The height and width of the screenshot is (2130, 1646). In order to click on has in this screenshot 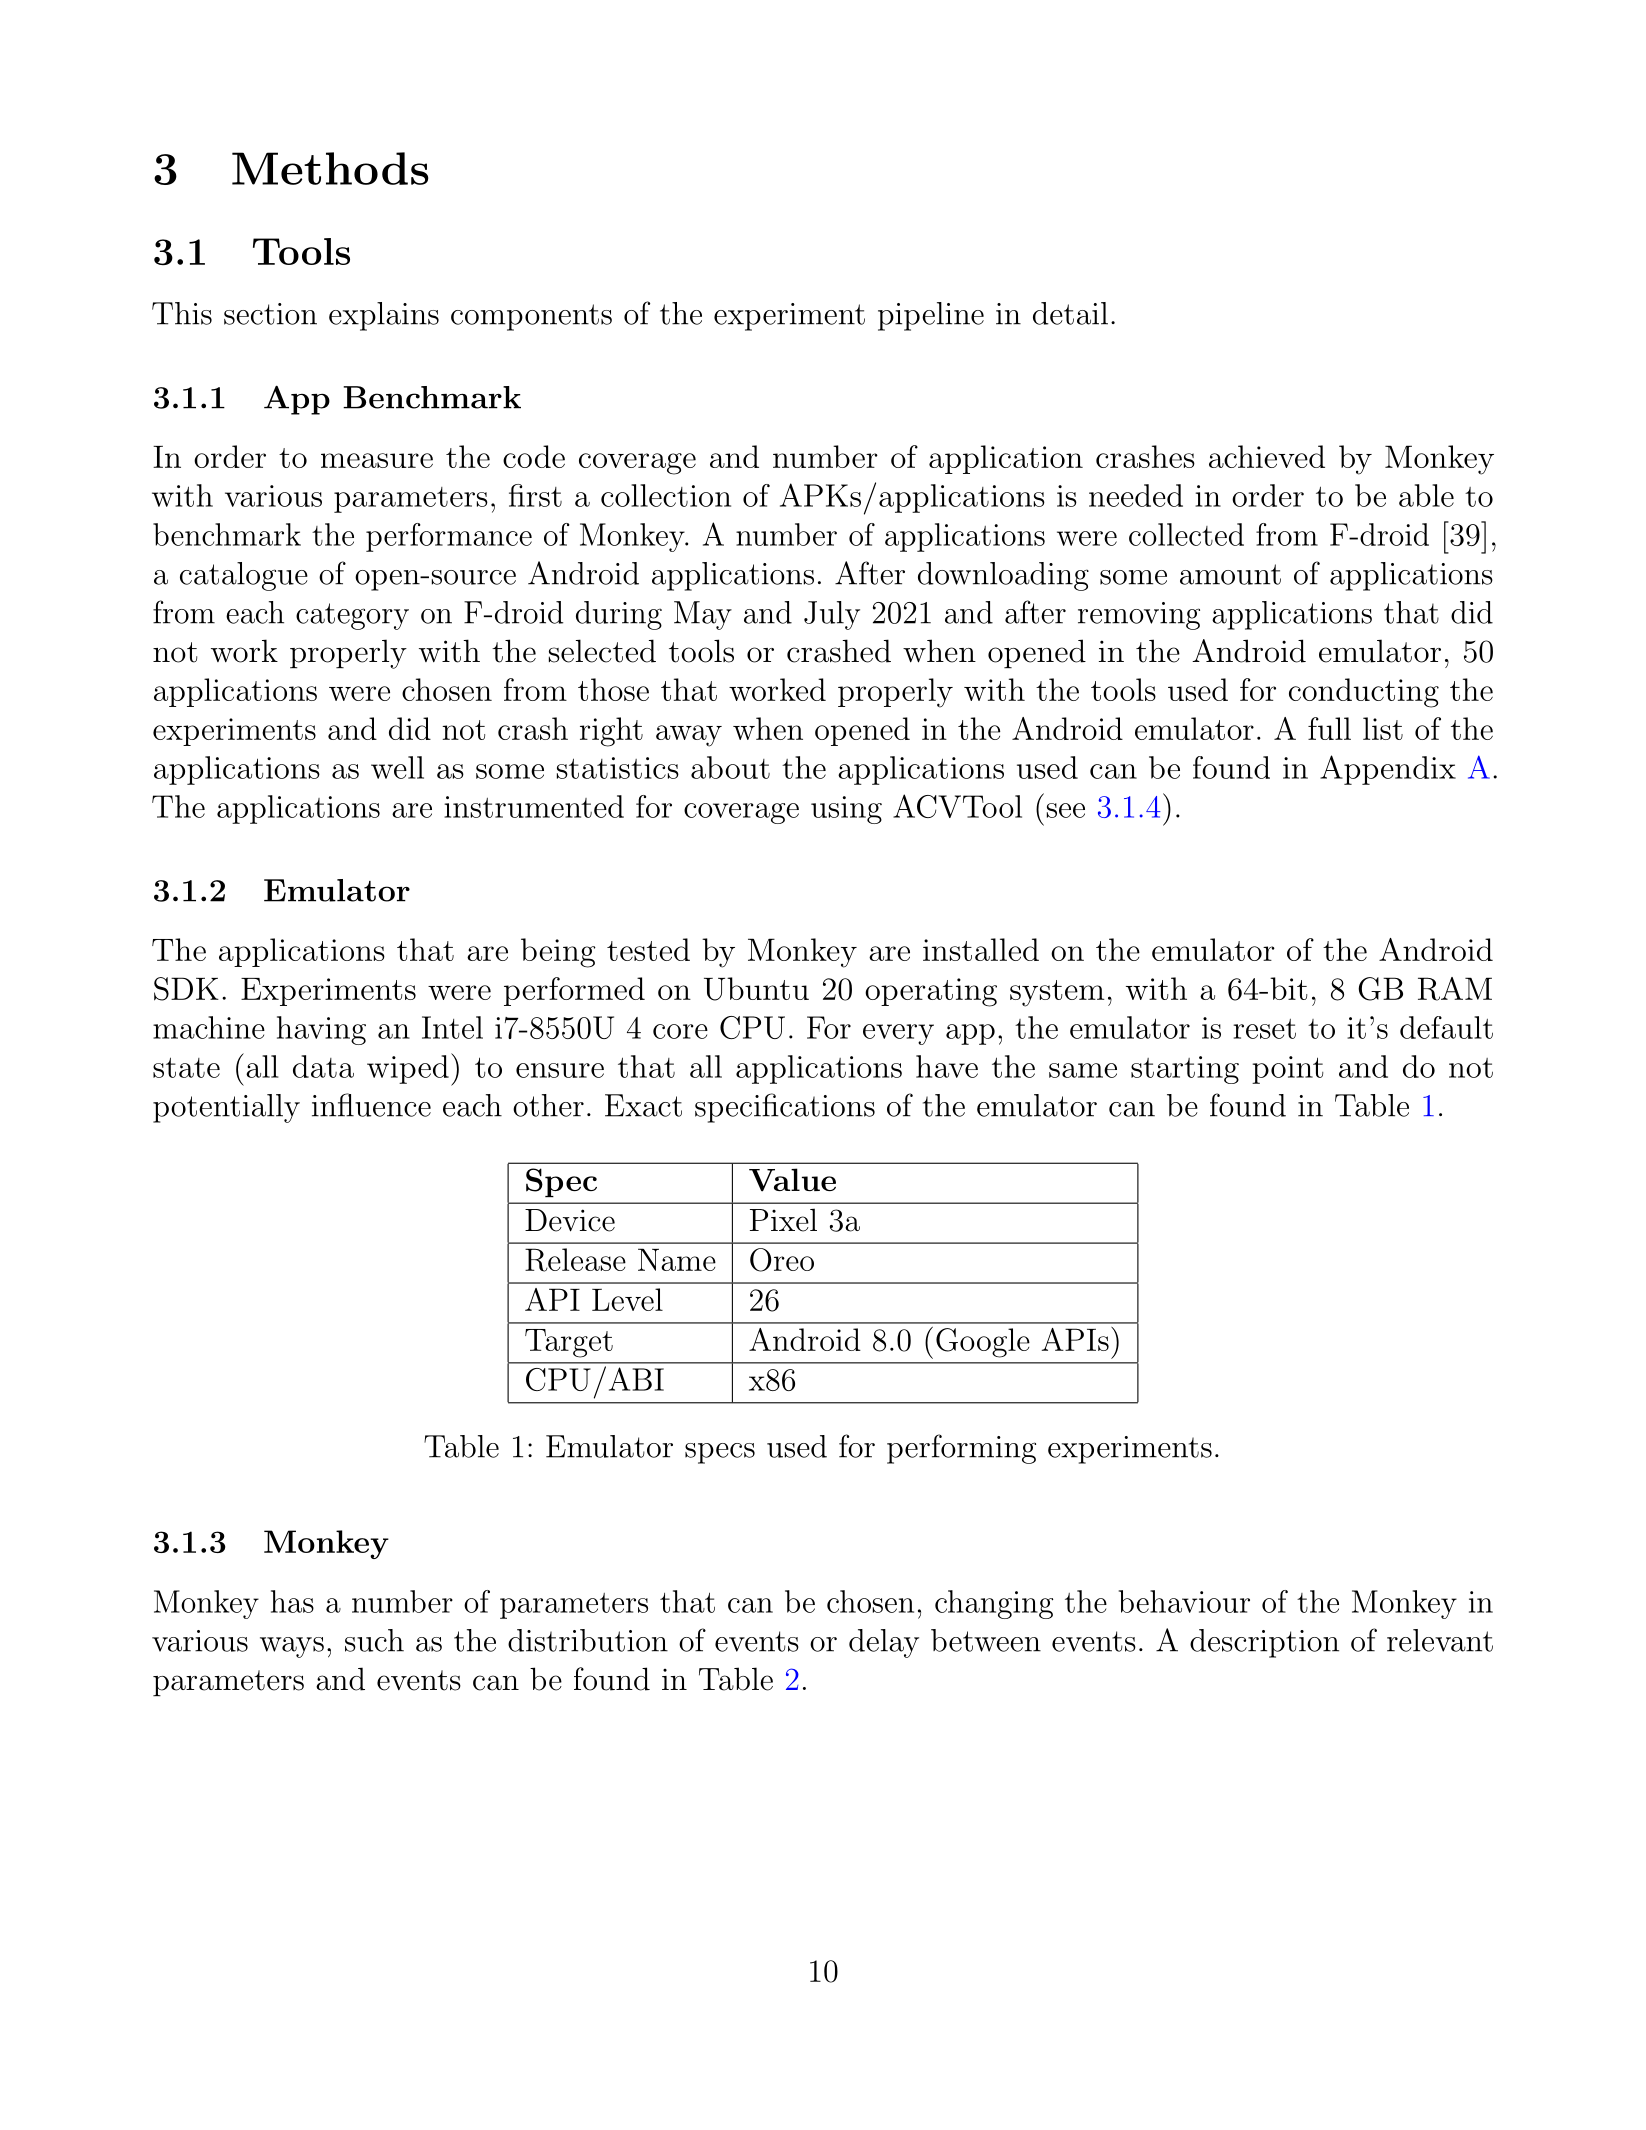, I will do `click(292, 1601)`.
